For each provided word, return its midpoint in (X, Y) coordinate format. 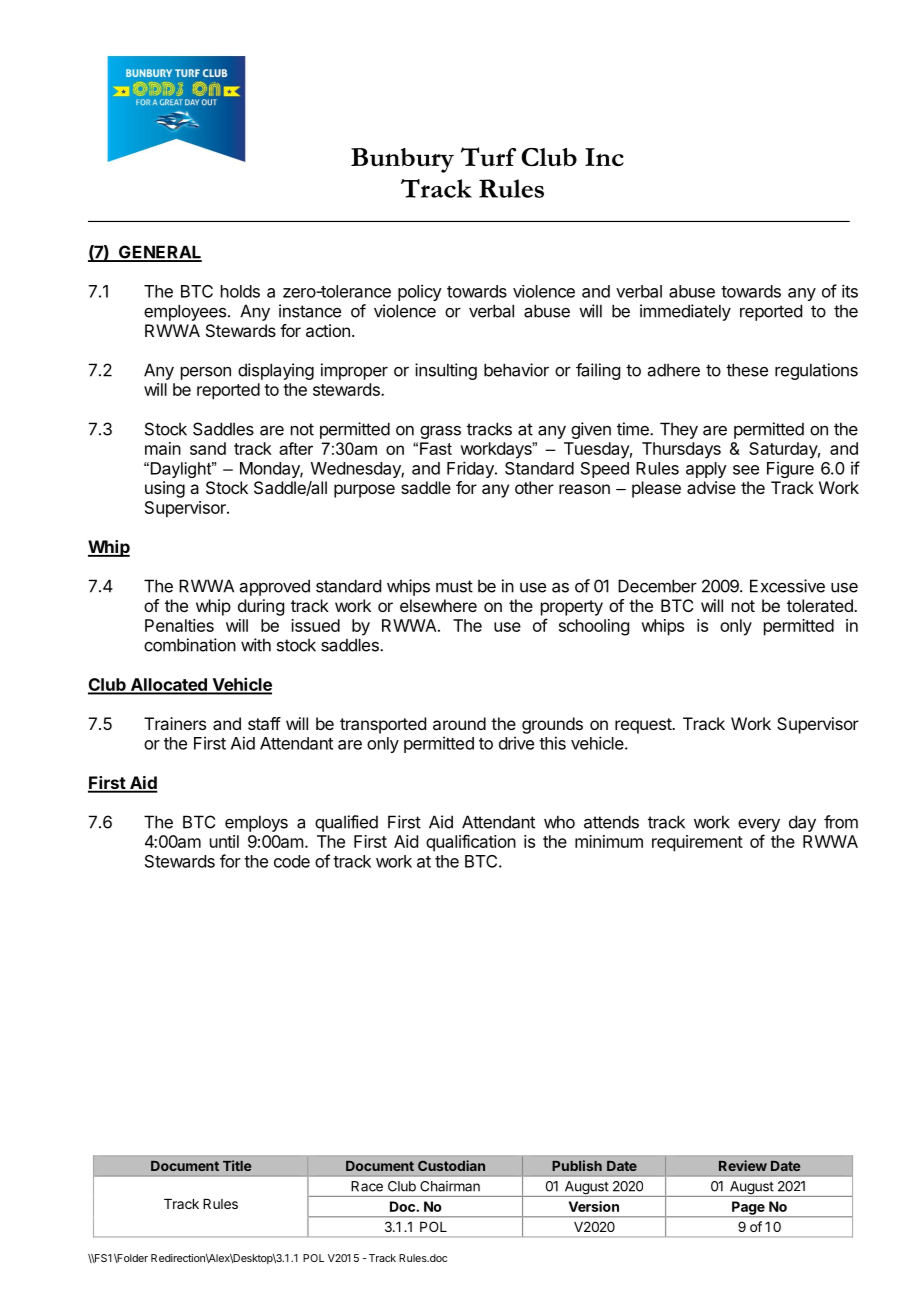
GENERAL (159, 253)
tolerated (821, 605)
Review (743, 1165)
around (459, 723)
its (850, 291)
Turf (488, 156)
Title (237, 1165)
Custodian (451, 1165)
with (256, 645)
